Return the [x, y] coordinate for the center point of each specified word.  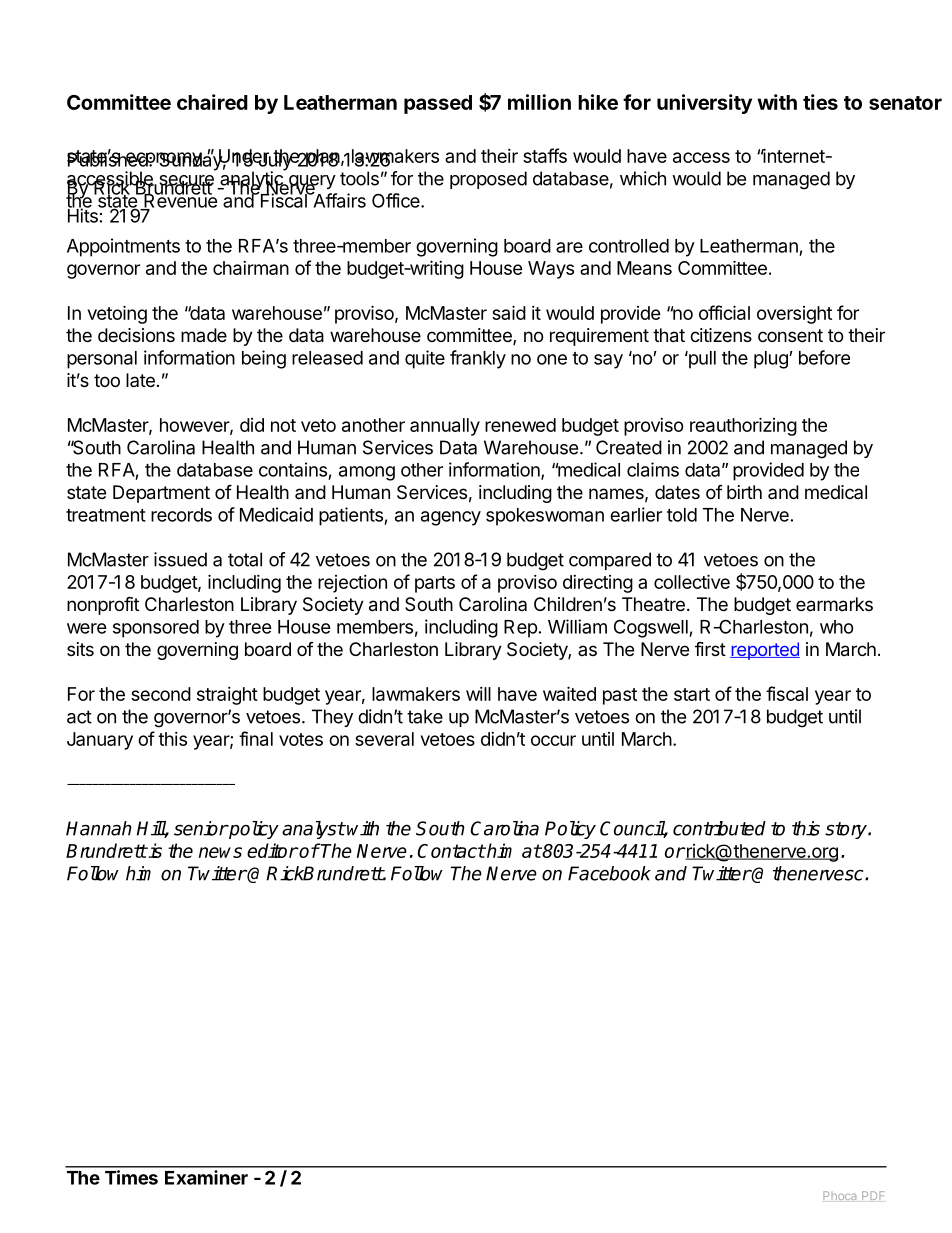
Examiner [206, 1177]
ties [820, 102]
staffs [545, 155]
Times [131, 1177]
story [847, 830]
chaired [212, 102]
